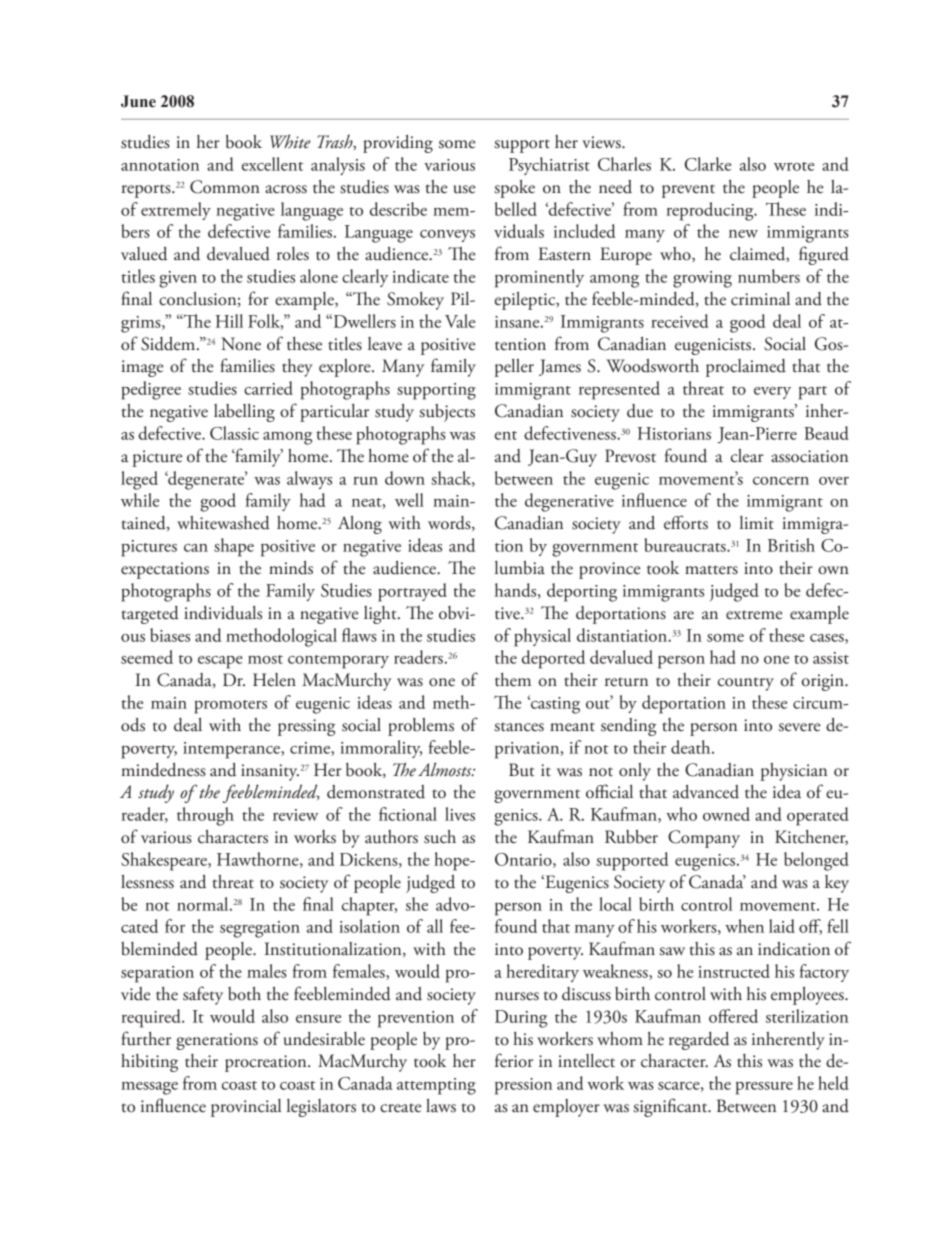 The width and height of the image is (952, 1233). I want to click on all, so click(435, 926).
